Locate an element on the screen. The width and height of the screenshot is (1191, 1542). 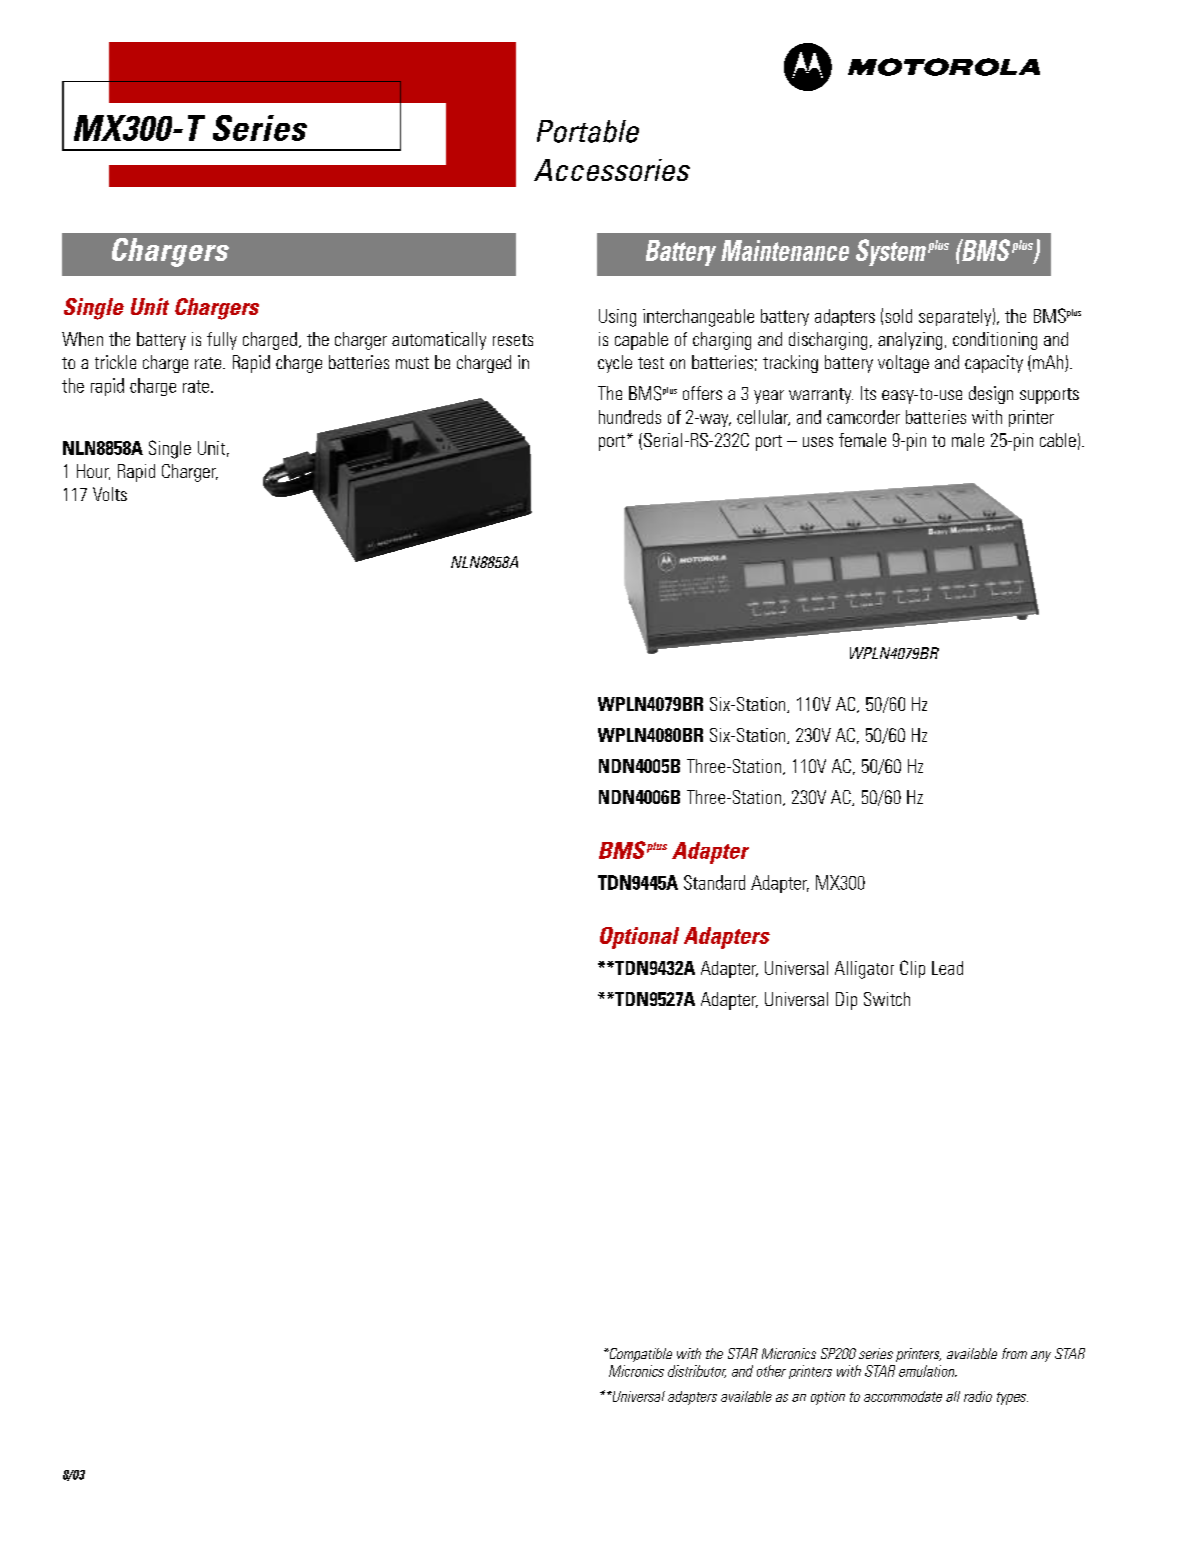
Lead is located at coordinates (947, 968).
